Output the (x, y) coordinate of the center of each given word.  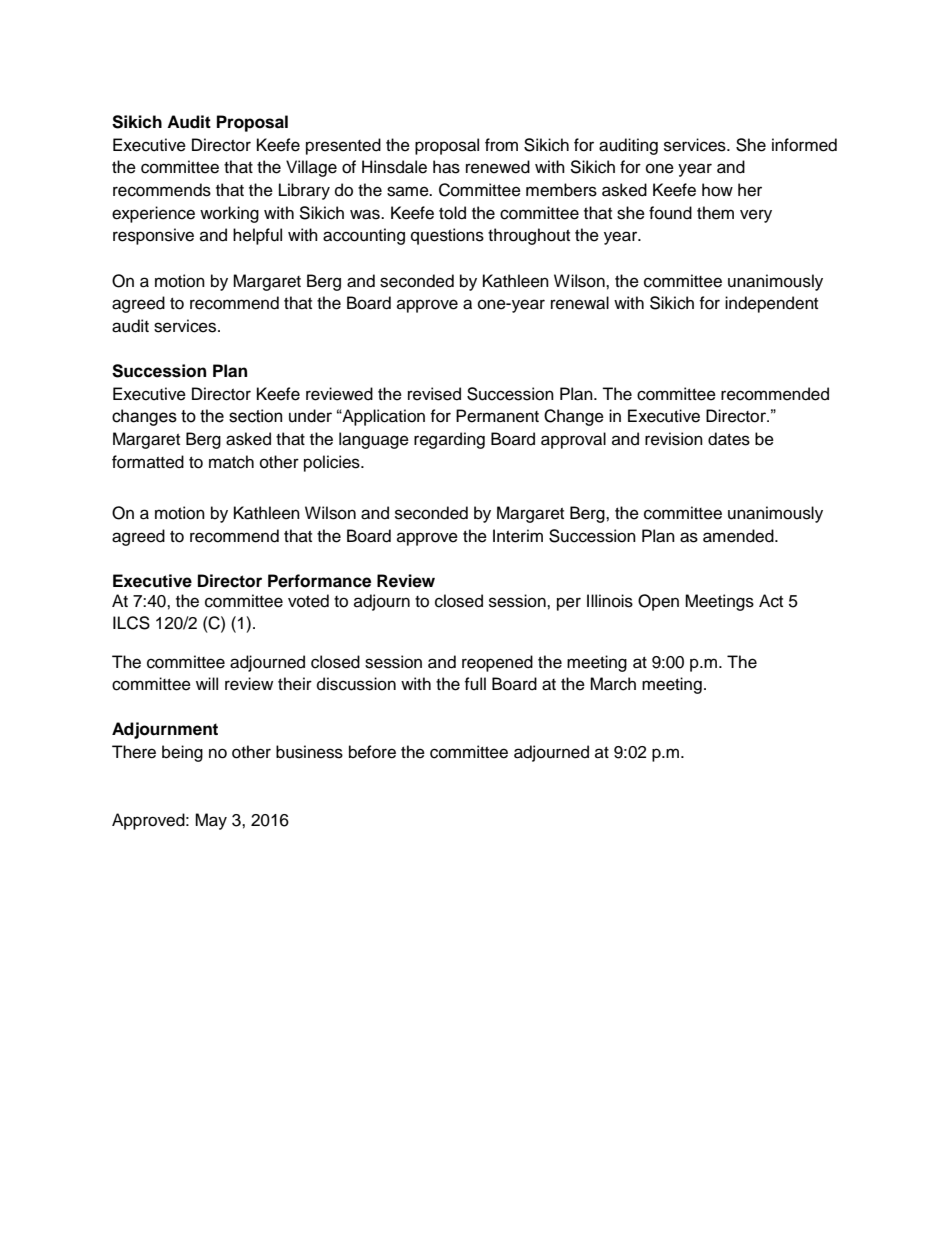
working (229, 214)
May (211, 821)
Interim (518, 536)
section (255, 416)
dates (729, 439)
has (446, 167)
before (372, 752)
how (717, 190)
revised (434, 394)
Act (771, 601)
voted (308, 601)
